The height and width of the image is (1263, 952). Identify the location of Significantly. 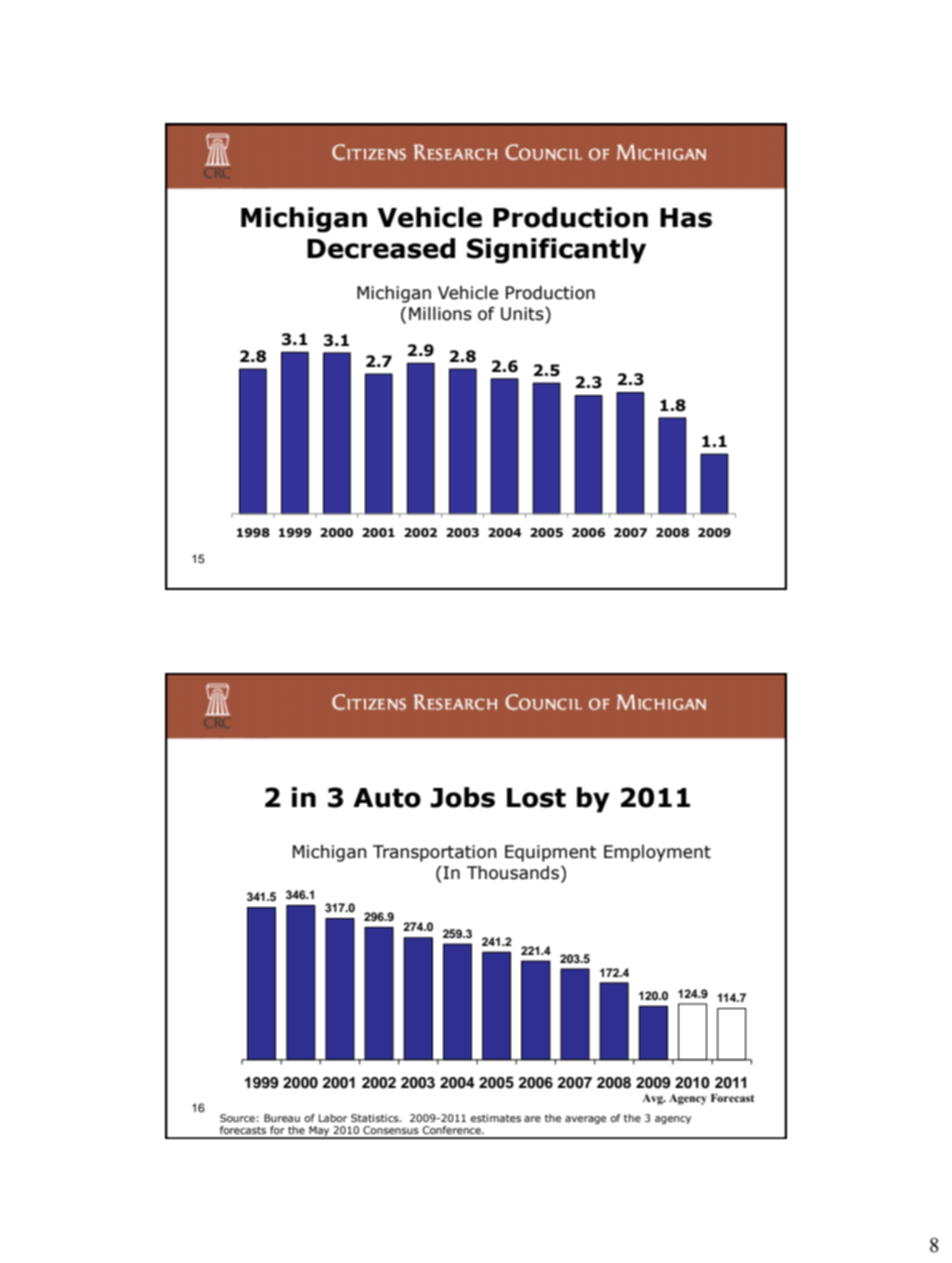
(556, 251).
